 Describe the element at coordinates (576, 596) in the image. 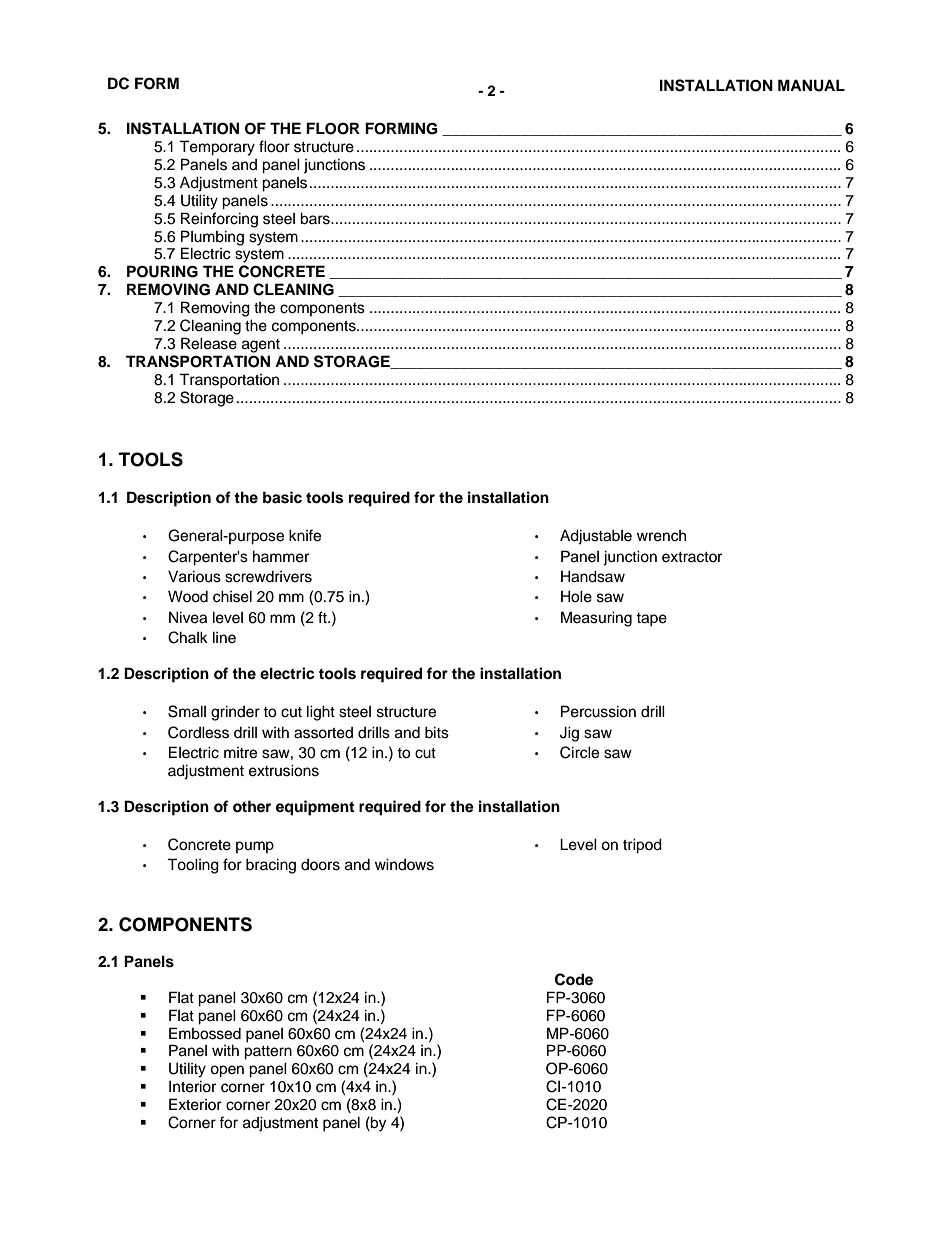

I see `Hole` at that location.
